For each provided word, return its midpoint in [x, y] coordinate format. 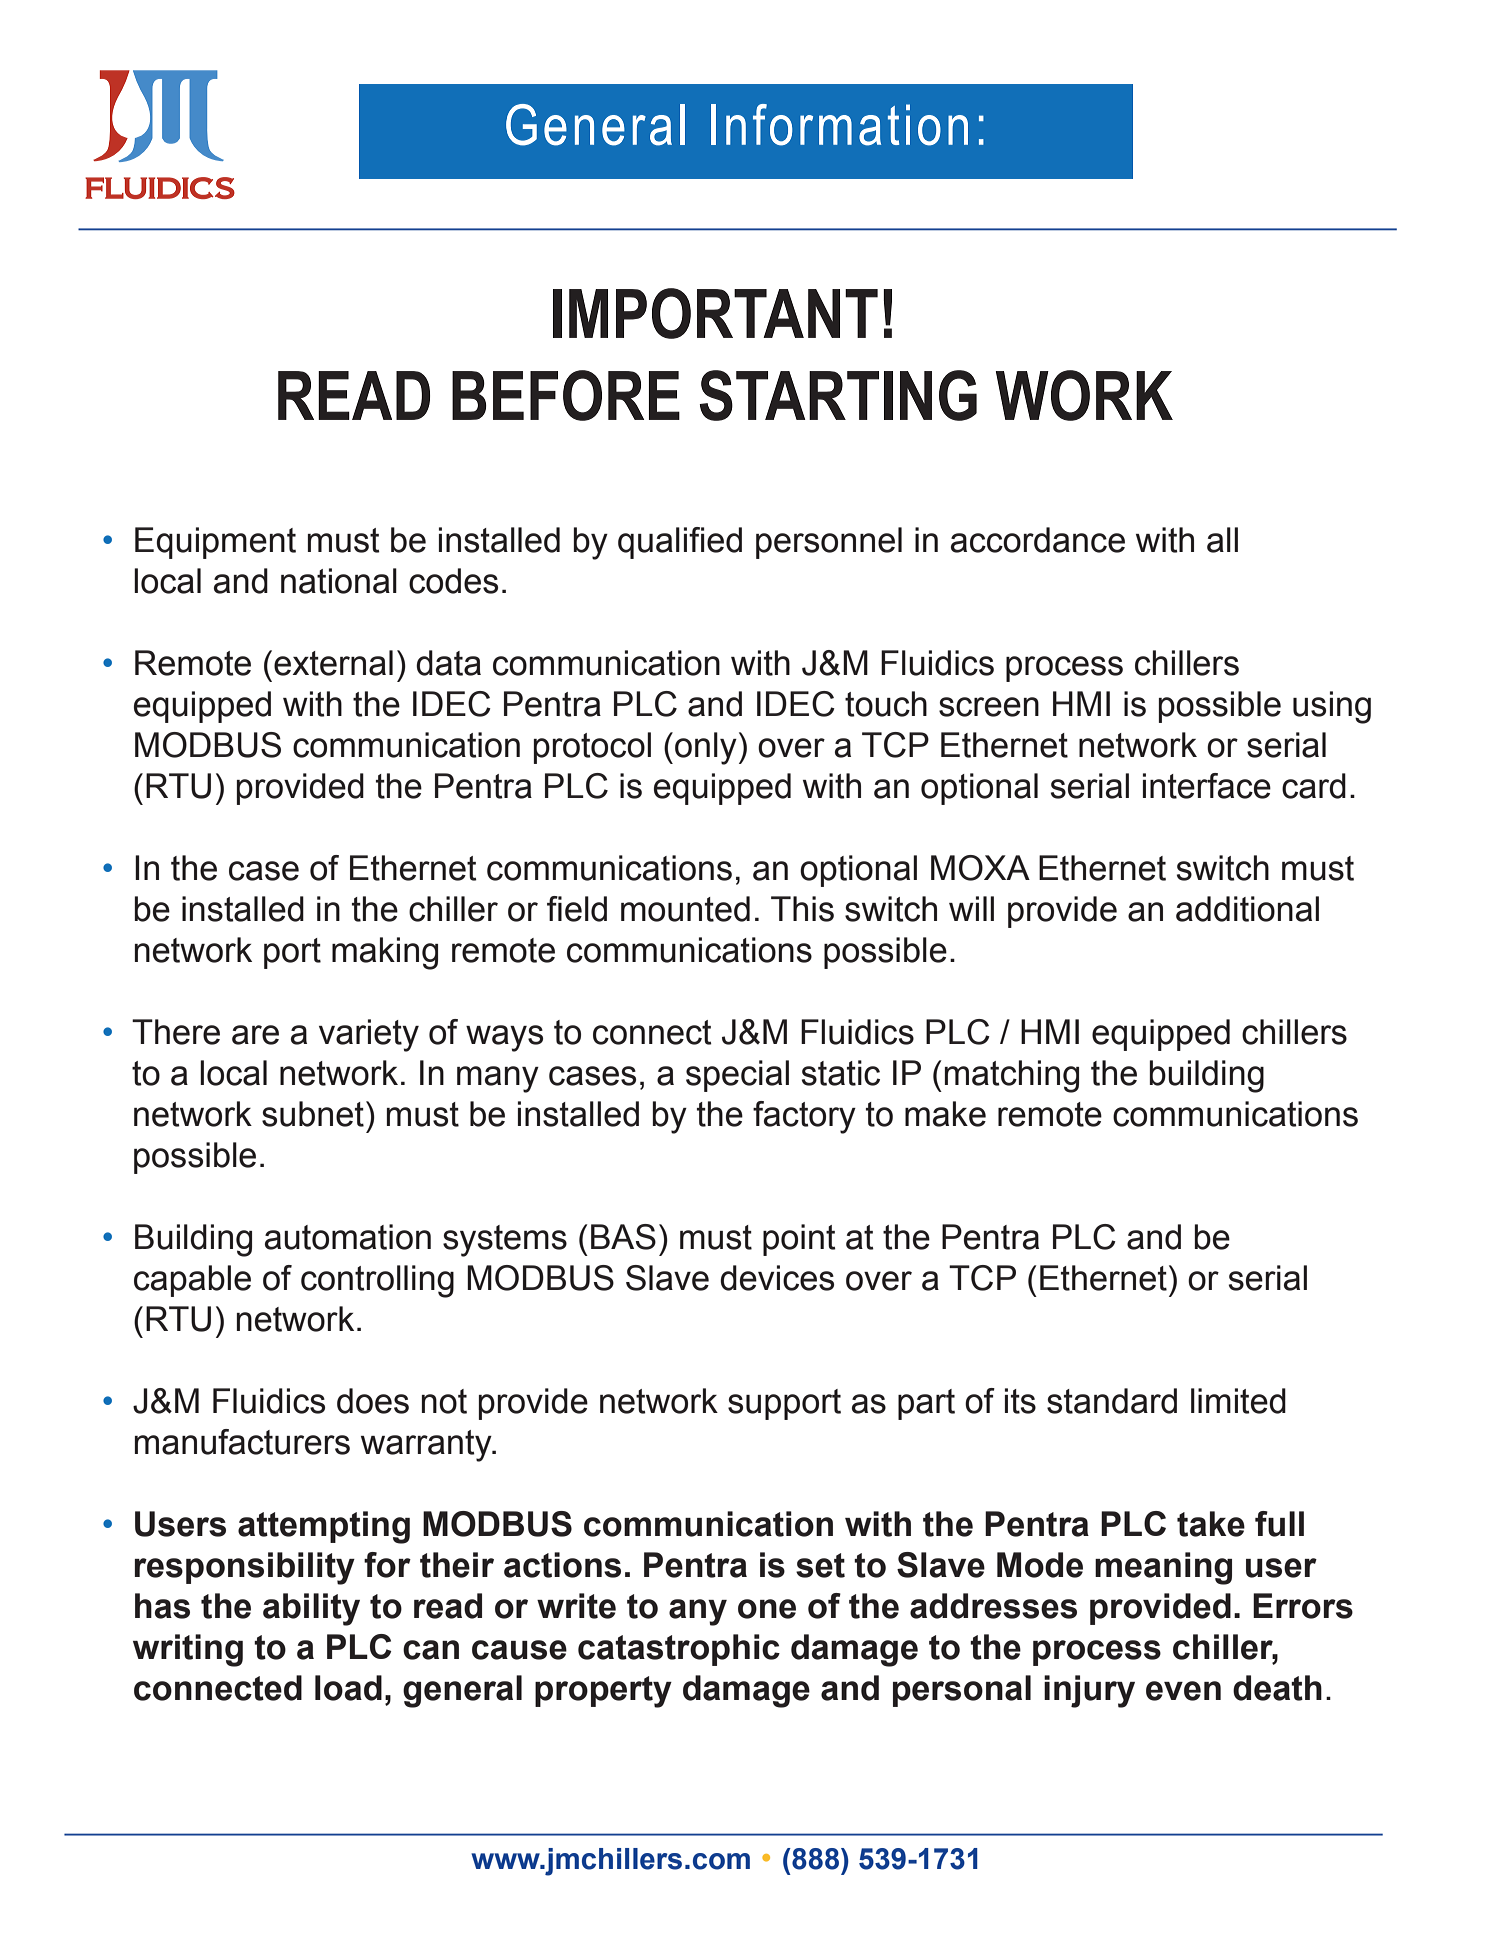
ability [311, 1609]
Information [839, 125]
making [385, 953]
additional [1247, 909]
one [767, 1609]
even [1183, 1691]
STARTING [838, 395]
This [802, 909]
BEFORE [566, 395]
